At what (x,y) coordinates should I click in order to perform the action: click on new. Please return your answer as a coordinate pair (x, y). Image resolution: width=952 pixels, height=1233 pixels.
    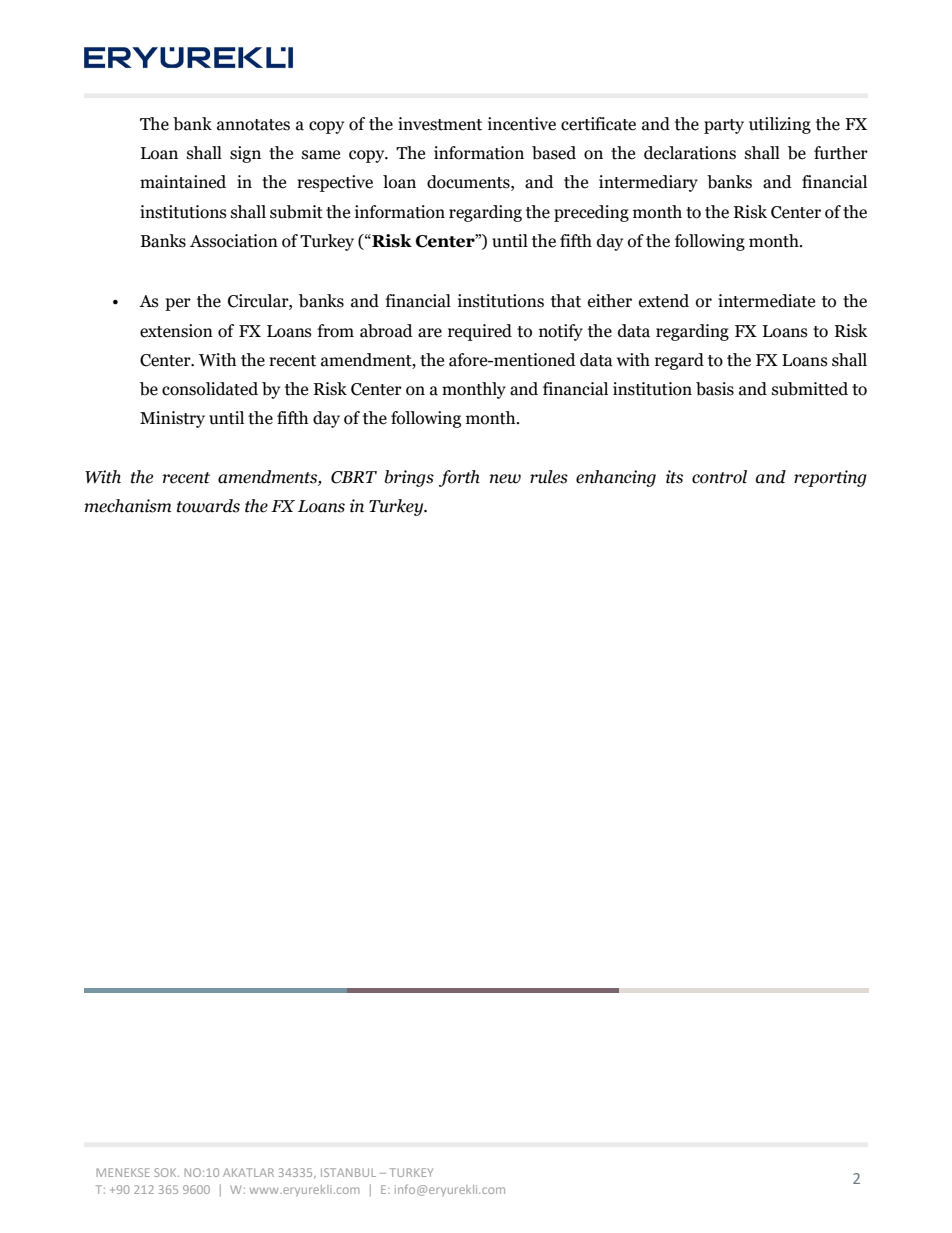
    Looking at the image, I should click on (505, 479).
